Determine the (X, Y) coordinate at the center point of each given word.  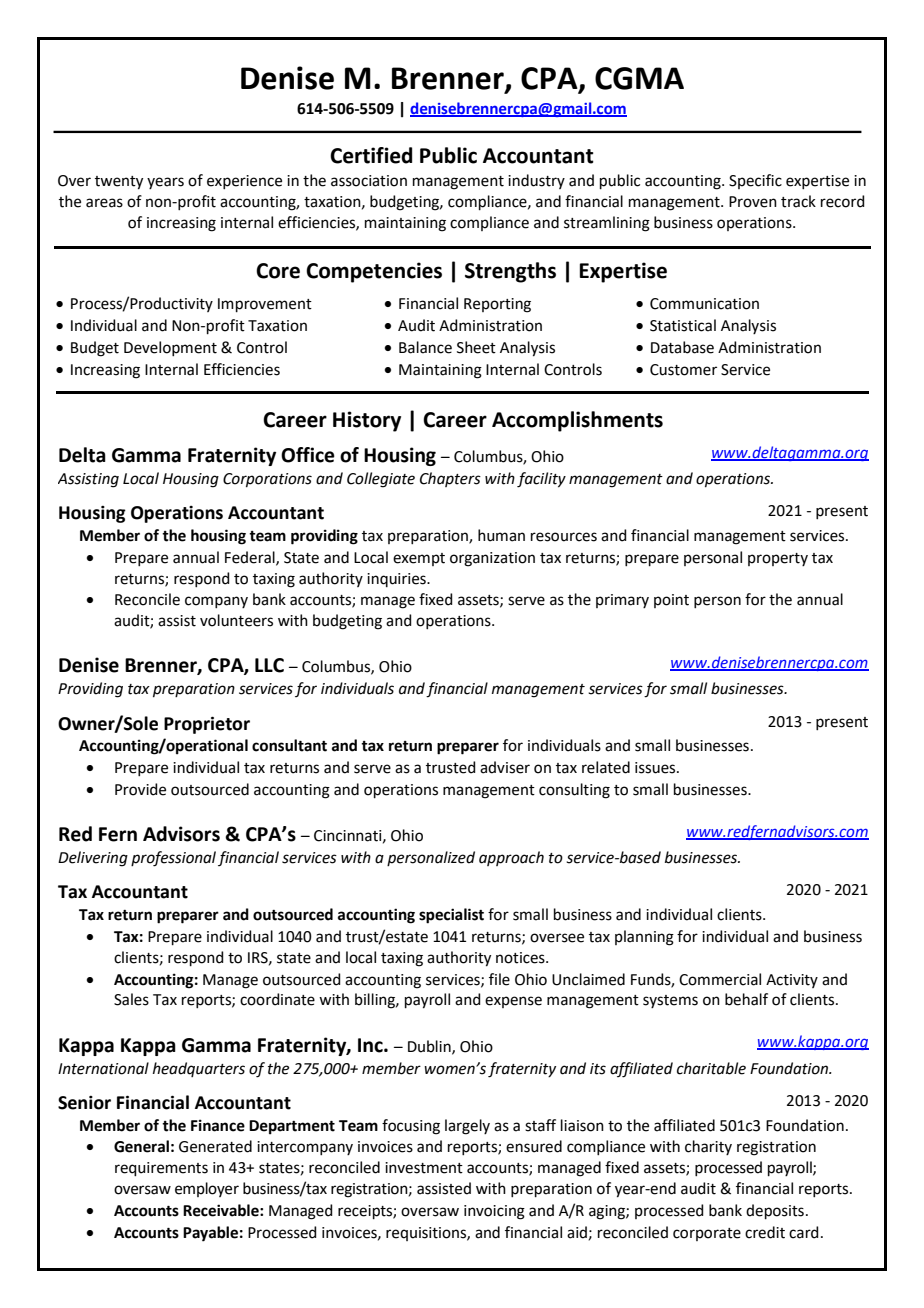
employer (207, 1189)
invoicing (494, 1212)
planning (644, 938)
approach (511, 858)
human (501, 535)
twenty (119, 183)
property (778, 559)
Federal (251, 558)
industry (536, 181)
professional (173, 859)
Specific (755, 181)
